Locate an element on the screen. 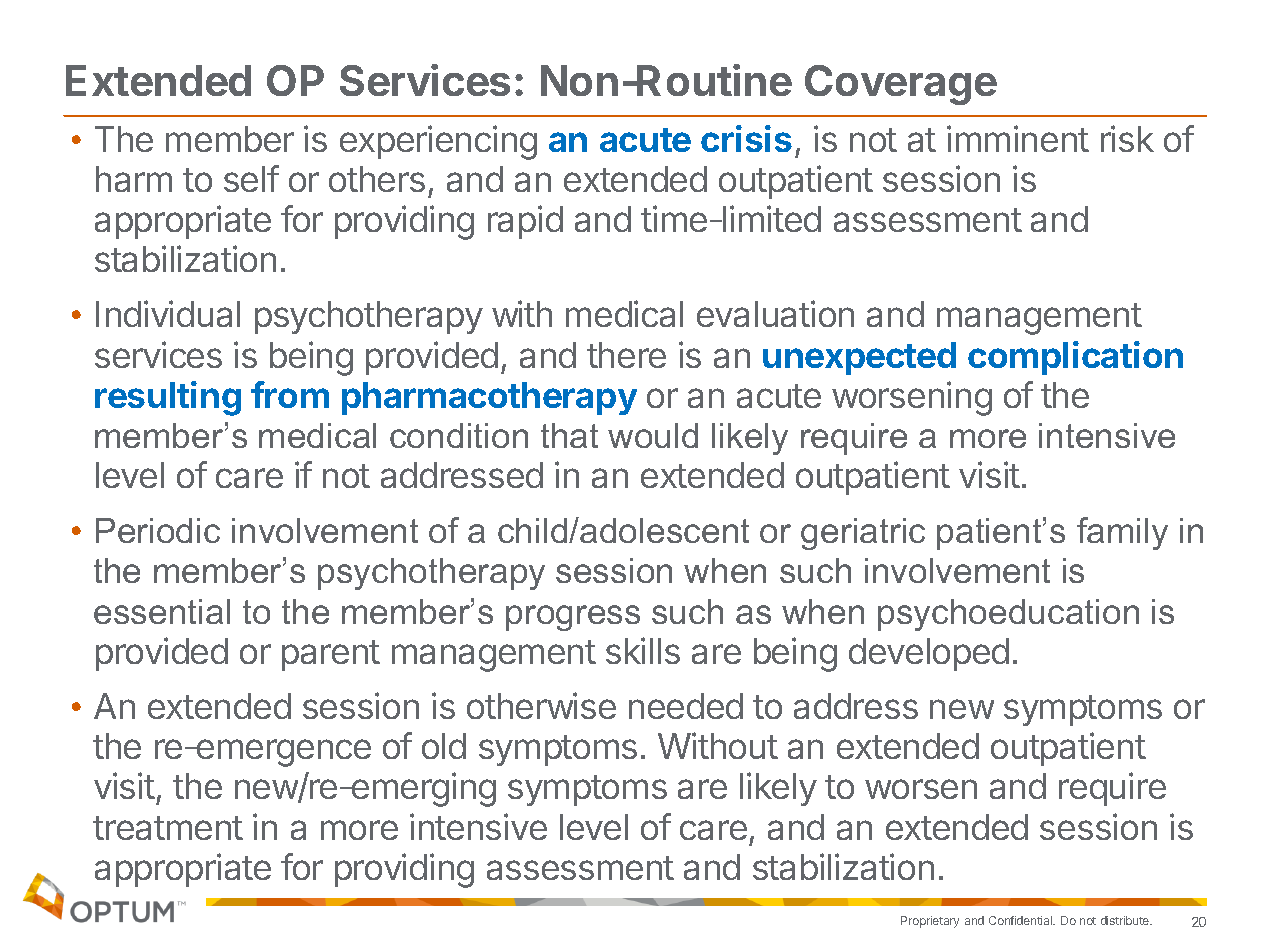 This screenshot has height=952, width=1270. experiencing is located at coordinates (438, 142).
